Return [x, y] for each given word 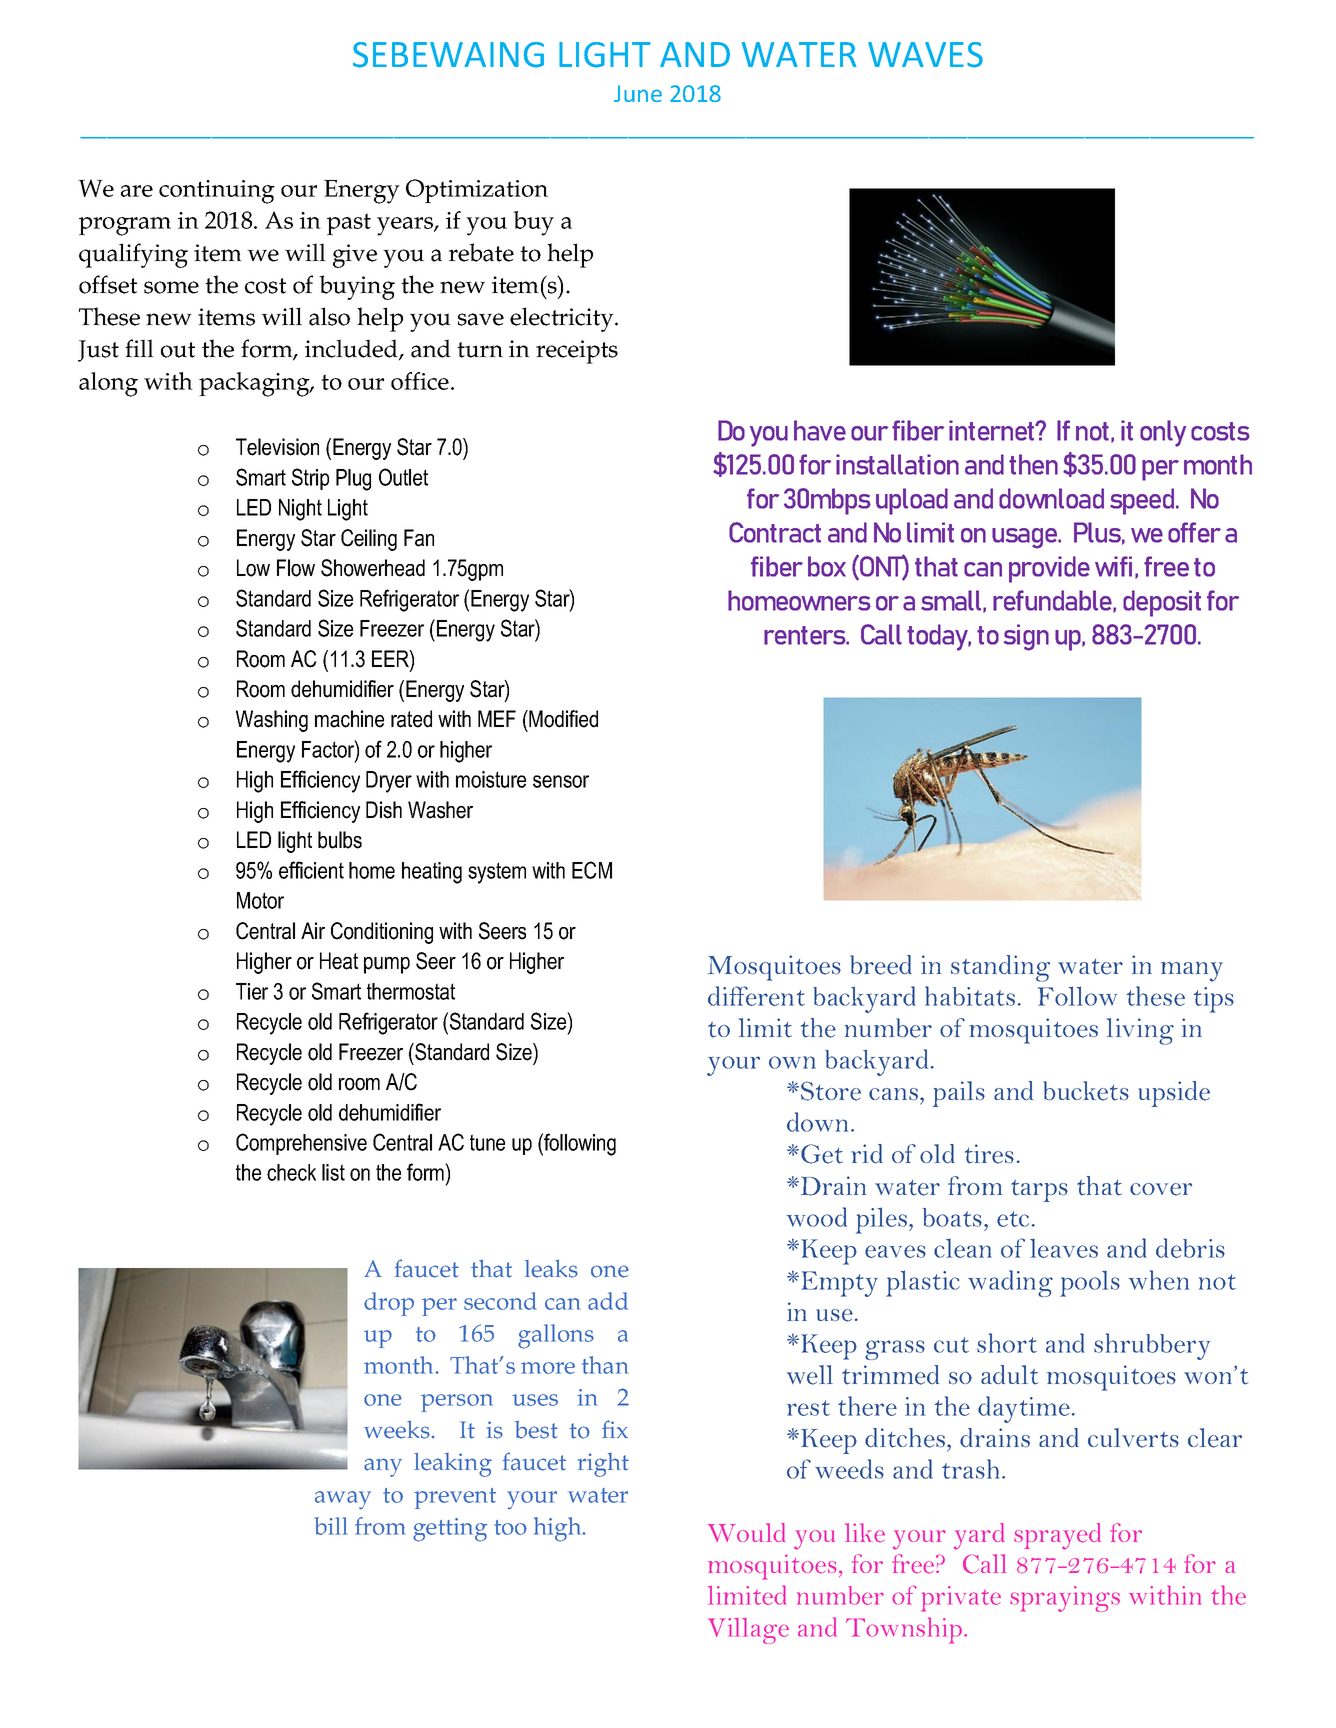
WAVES [925, 55]
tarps [1039, 1191]
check [291, 1172]
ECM [592, 870]
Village [748, 1631]
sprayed [1057, 1536]
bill [331, 1526]
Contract [775, 532]
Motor [260, 900]
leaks [551, 1268]
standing [1000, 968]
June [638, 93]
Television [277, 447]
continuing [217, 192]
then [1033, 464]
